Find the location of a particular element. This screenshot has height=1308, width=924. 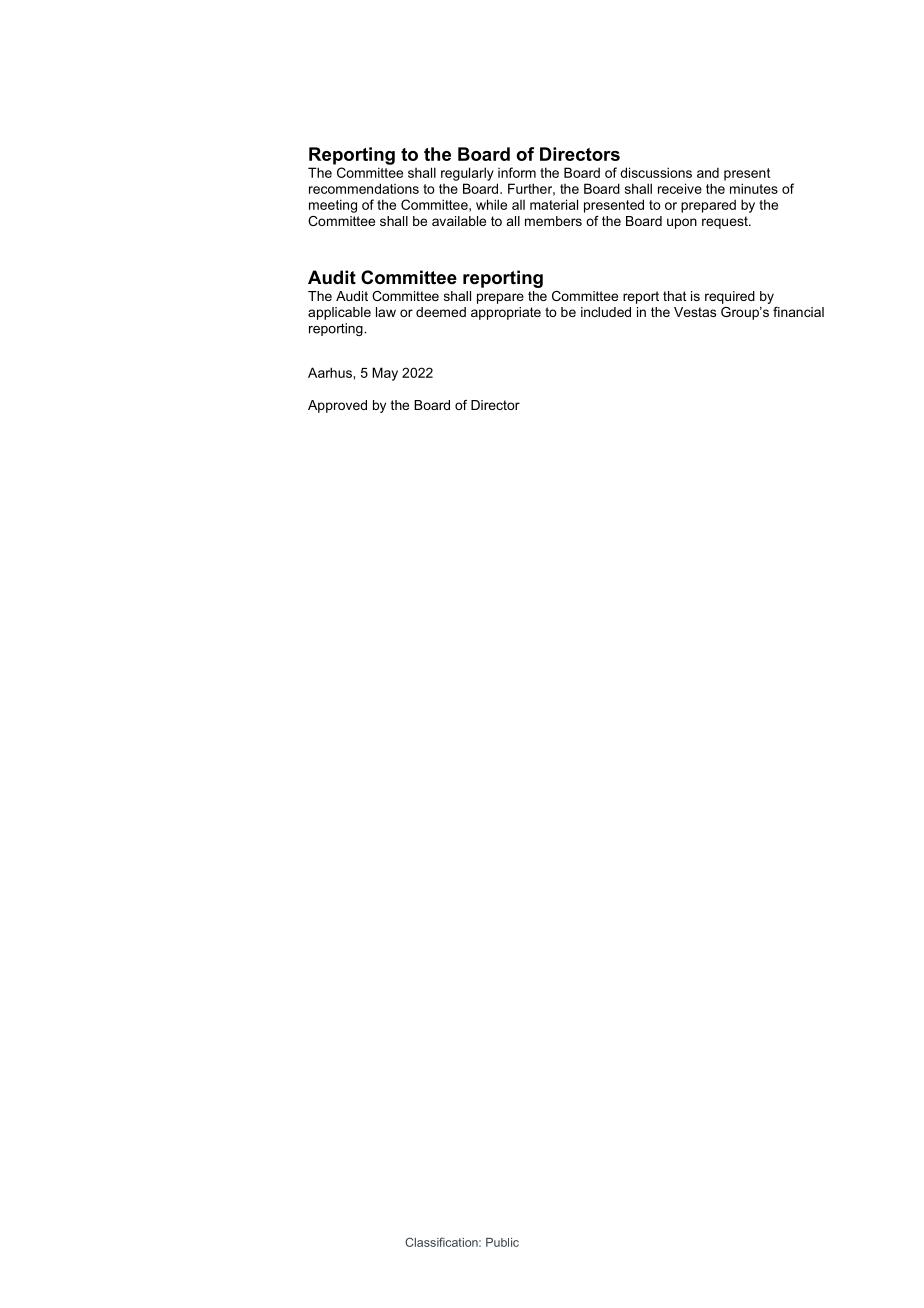

Approved is located at coordinates (337, 406).
